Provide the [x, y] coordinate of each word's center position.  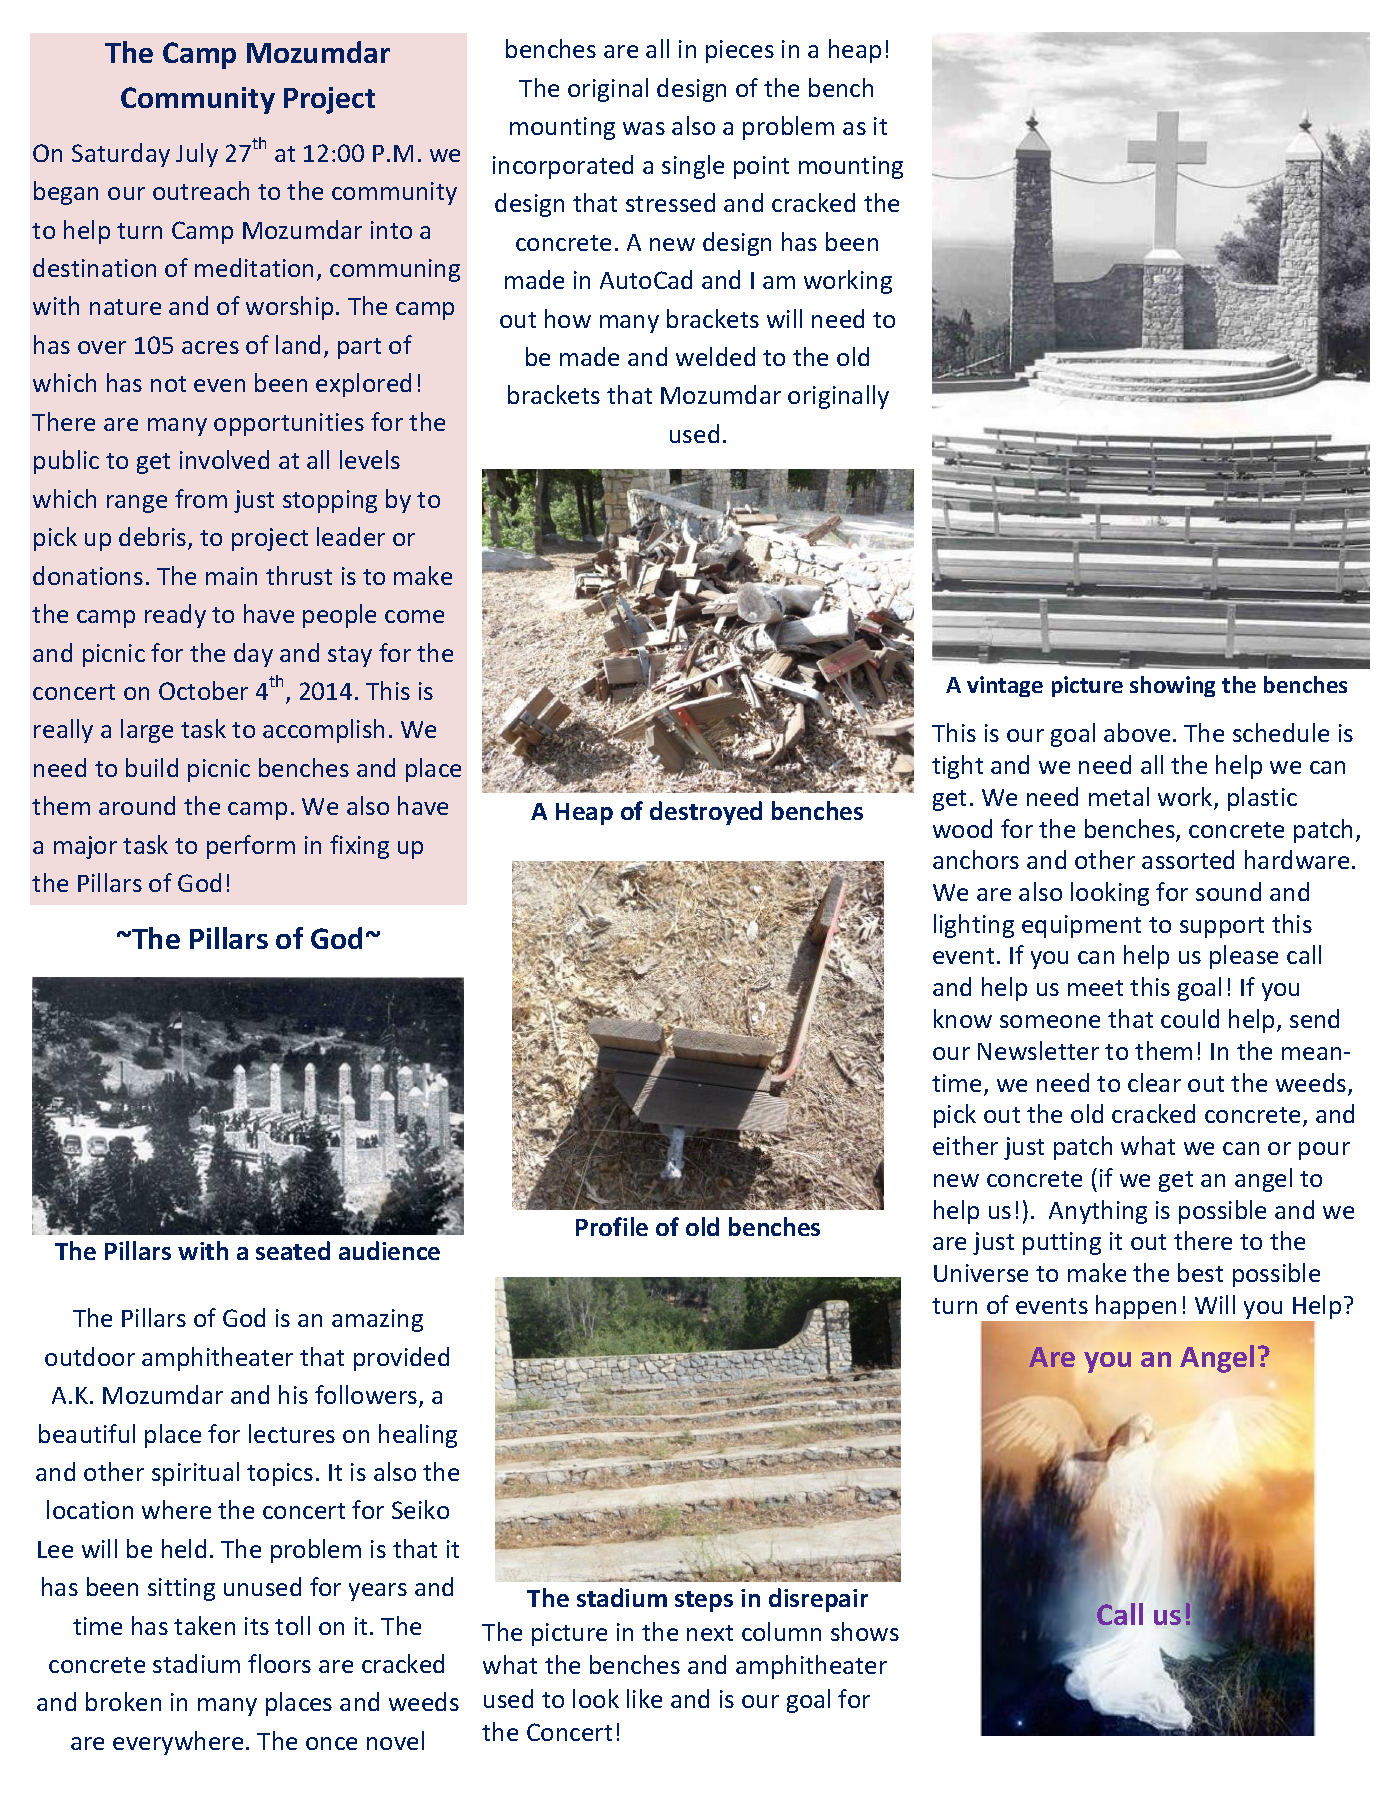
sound [1228, 891]
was [644, 128]
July [197, 155]
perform [251, 847]
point [761, 167]
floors [279, 1663]
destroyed [706, 813]
